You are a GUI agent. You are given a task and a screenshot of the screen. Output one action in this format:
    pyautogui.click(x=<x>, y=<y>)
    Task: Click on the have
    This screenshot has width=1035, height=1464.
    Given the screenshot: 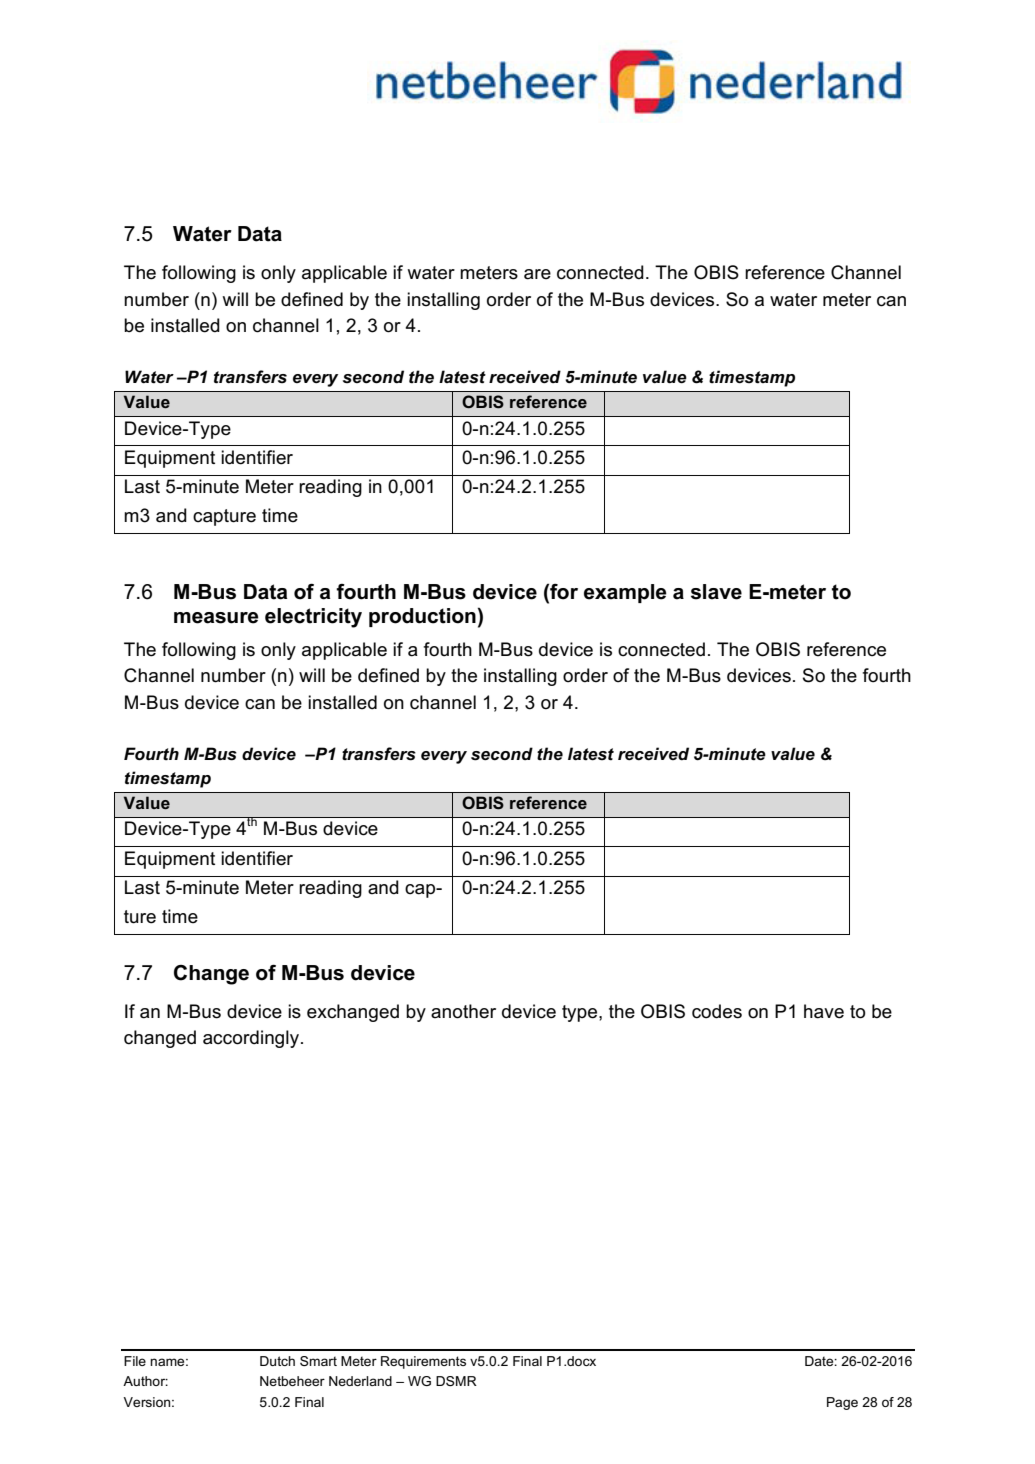 What is the action you would take?
    pyautogui.click(x=824, y=1011)
